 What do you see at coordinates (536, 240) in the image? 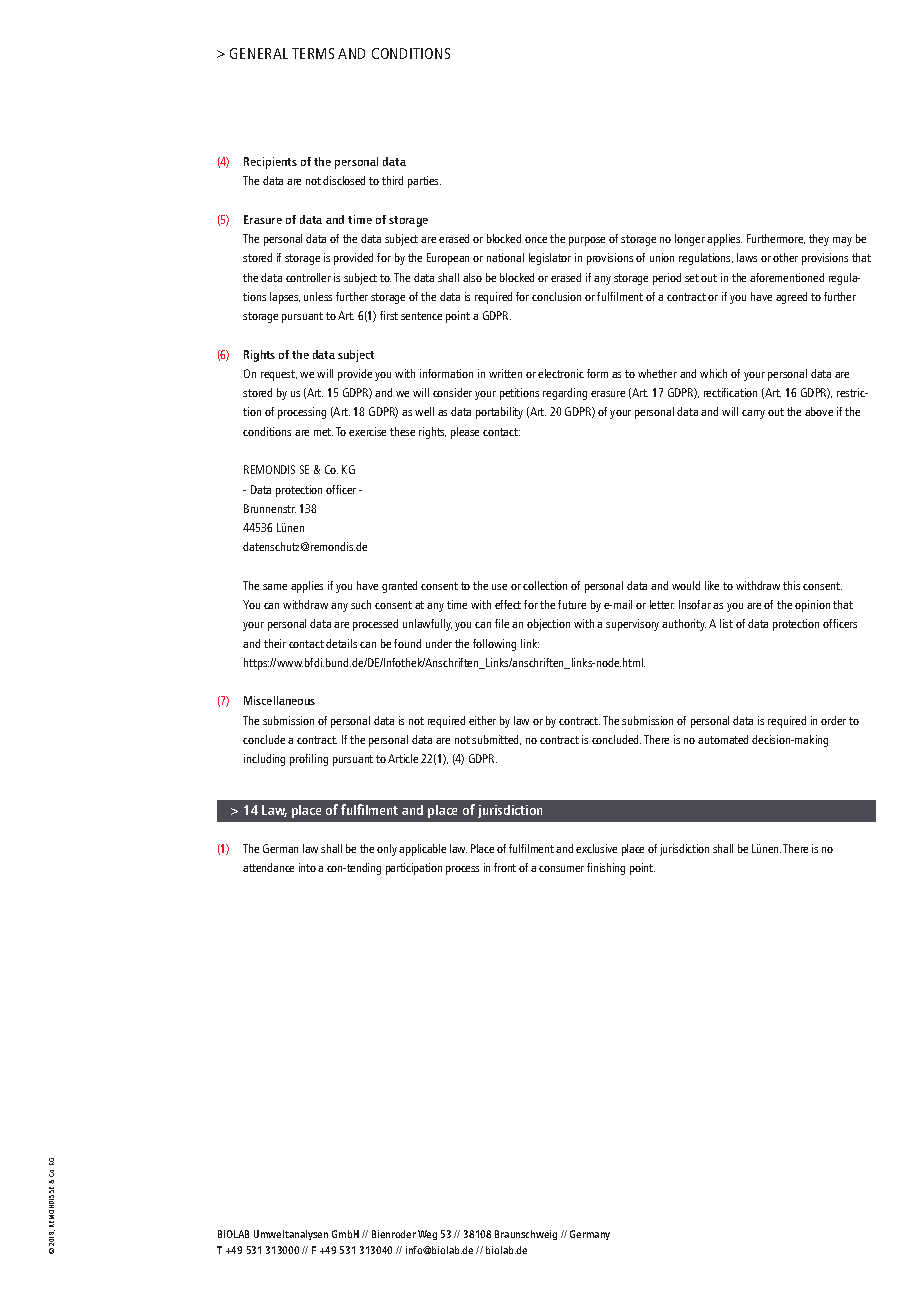
I see `once` at bounding box center [536, 240].
